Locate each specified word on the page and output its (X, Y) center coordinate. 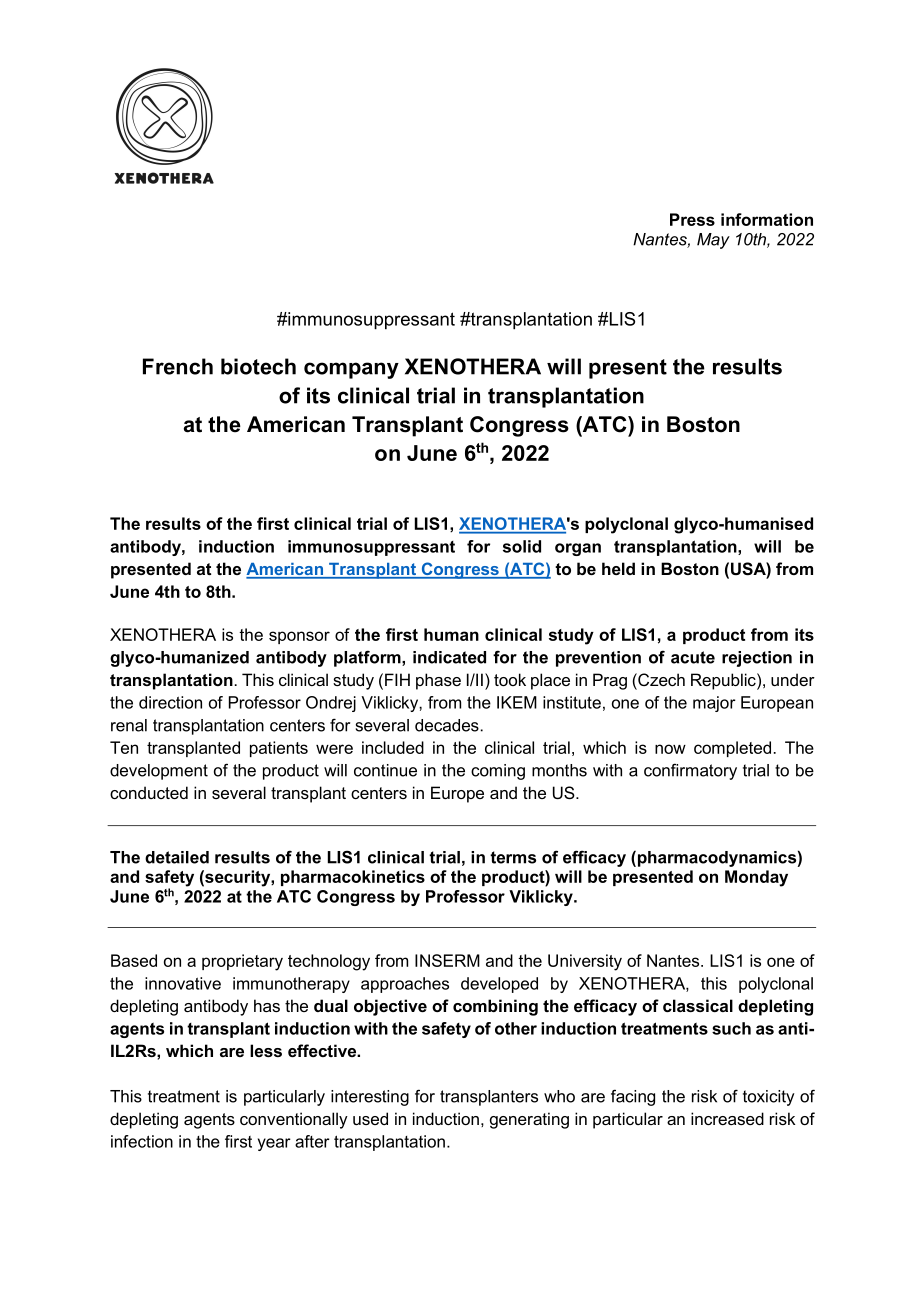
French (178, 366)
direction (170, 702)
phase (438, 681)
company (351, 370)
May (713, 241)
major (714, 704)
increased (727, 1118)
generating (529, 1120)
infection (142, 1141)
